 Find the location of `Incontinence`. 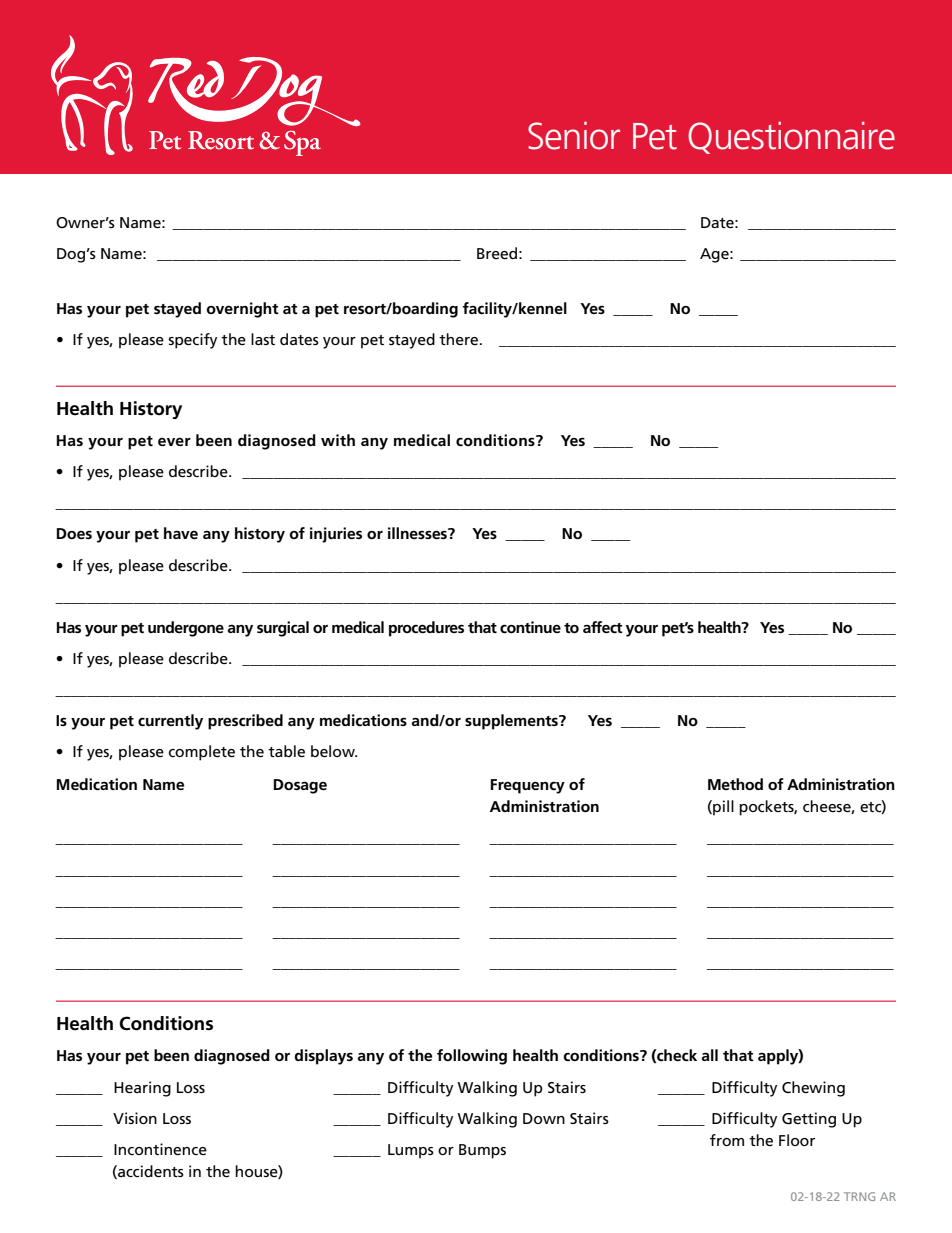

Incontinence is located at coordinates (160, 1149).
